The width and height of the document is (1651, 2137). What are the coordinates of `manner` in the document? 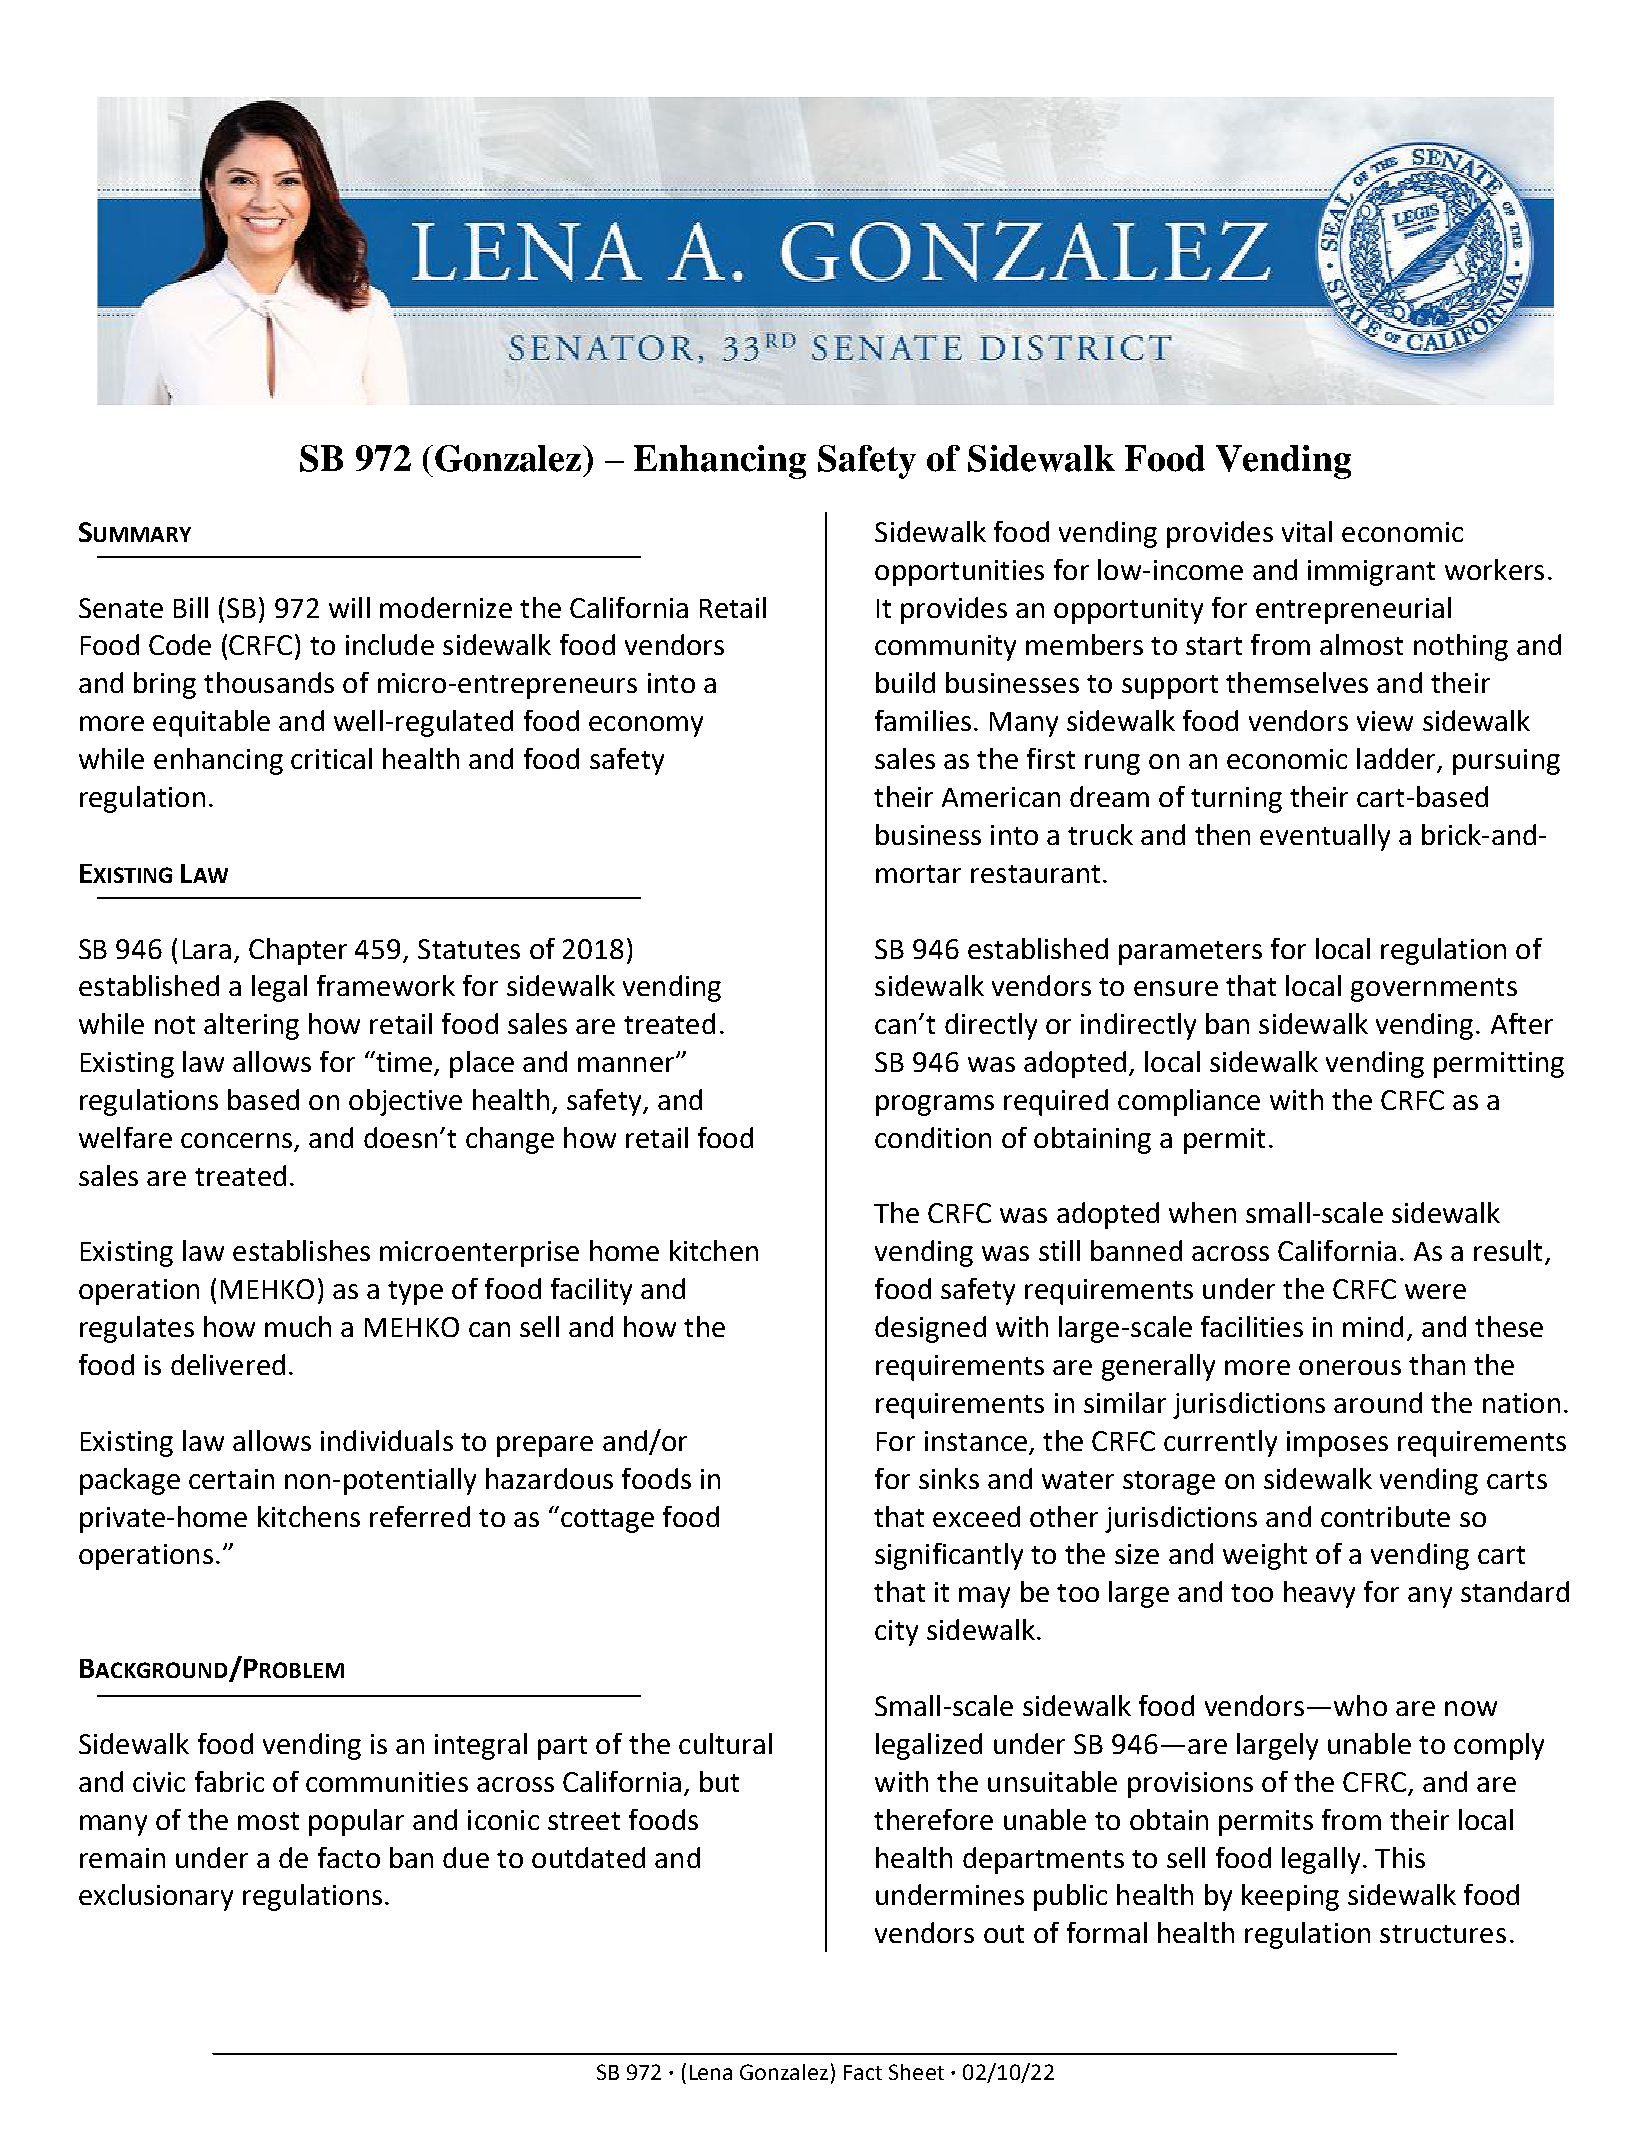 It's located at (627, 1064).
